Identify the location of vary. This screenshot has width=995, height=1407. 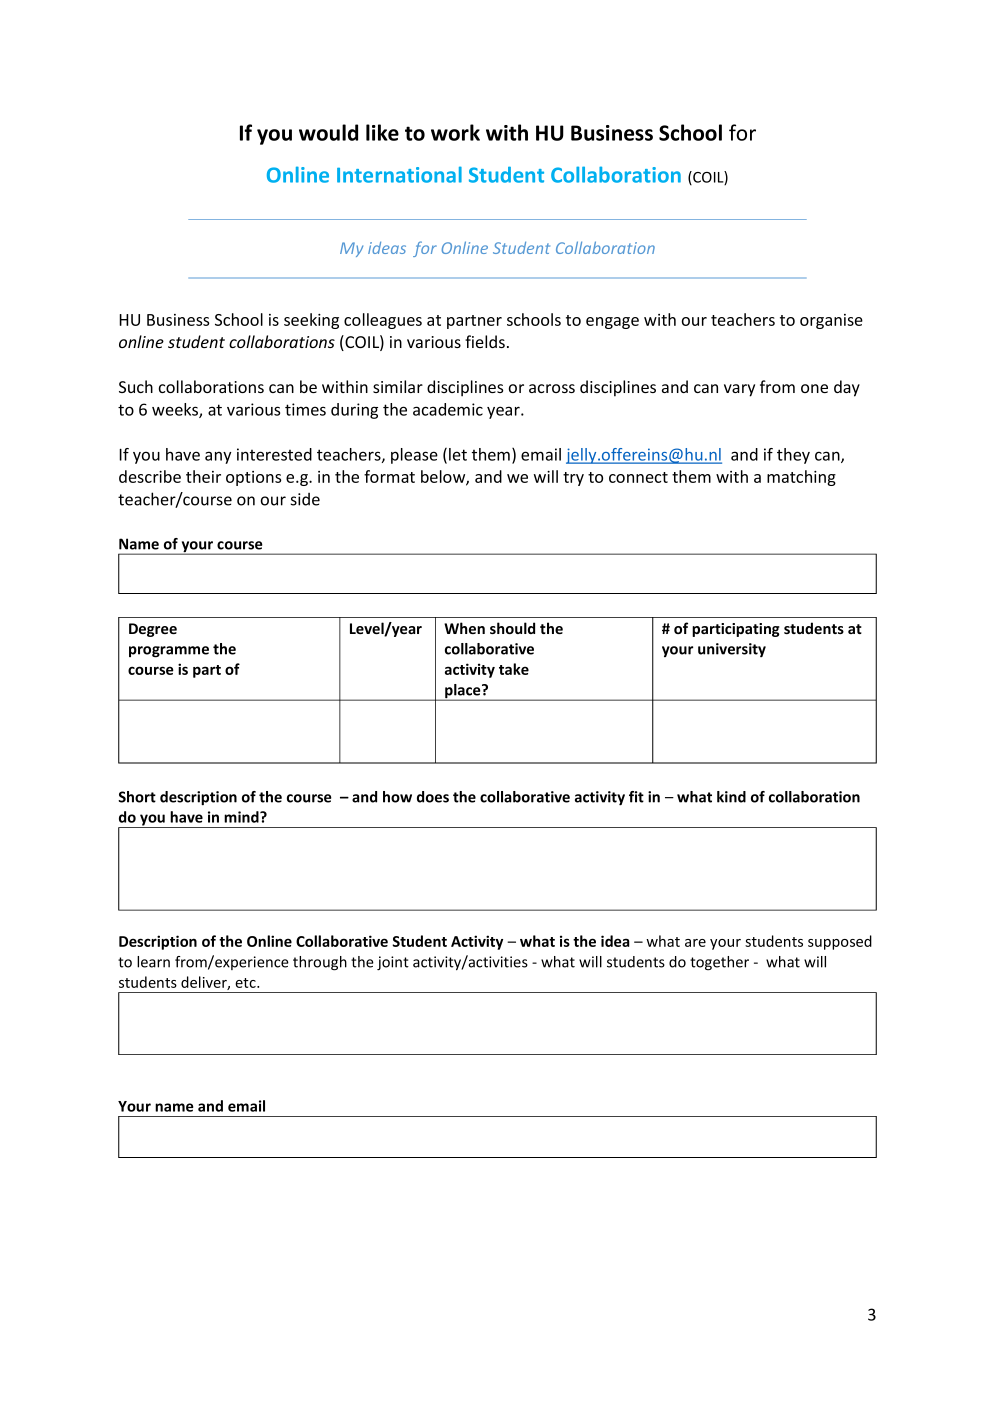
(739, 390).
